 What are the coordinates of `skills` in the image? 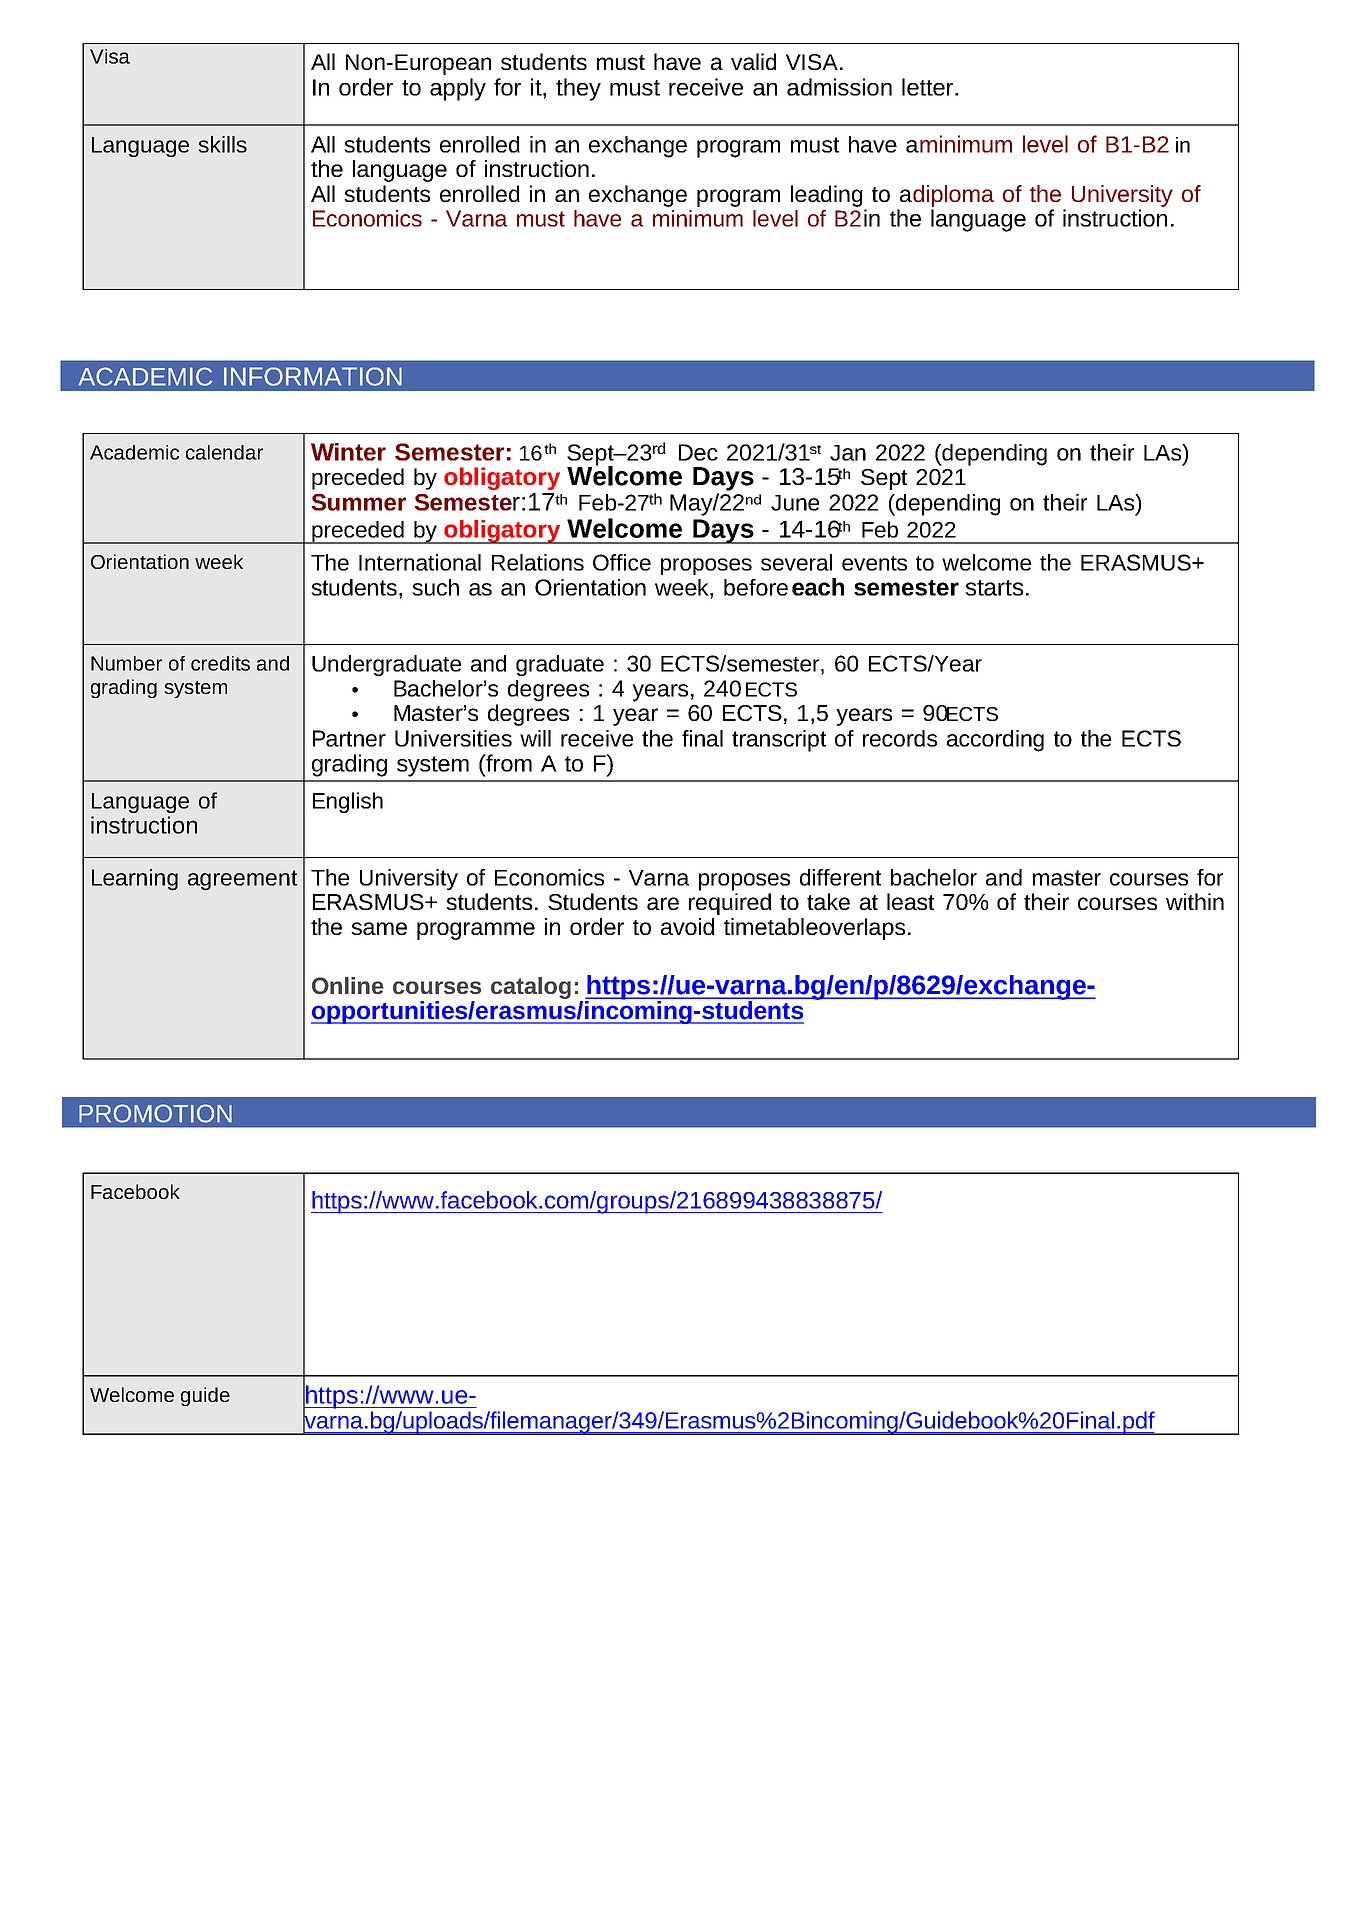 It's located at (222, 144).
